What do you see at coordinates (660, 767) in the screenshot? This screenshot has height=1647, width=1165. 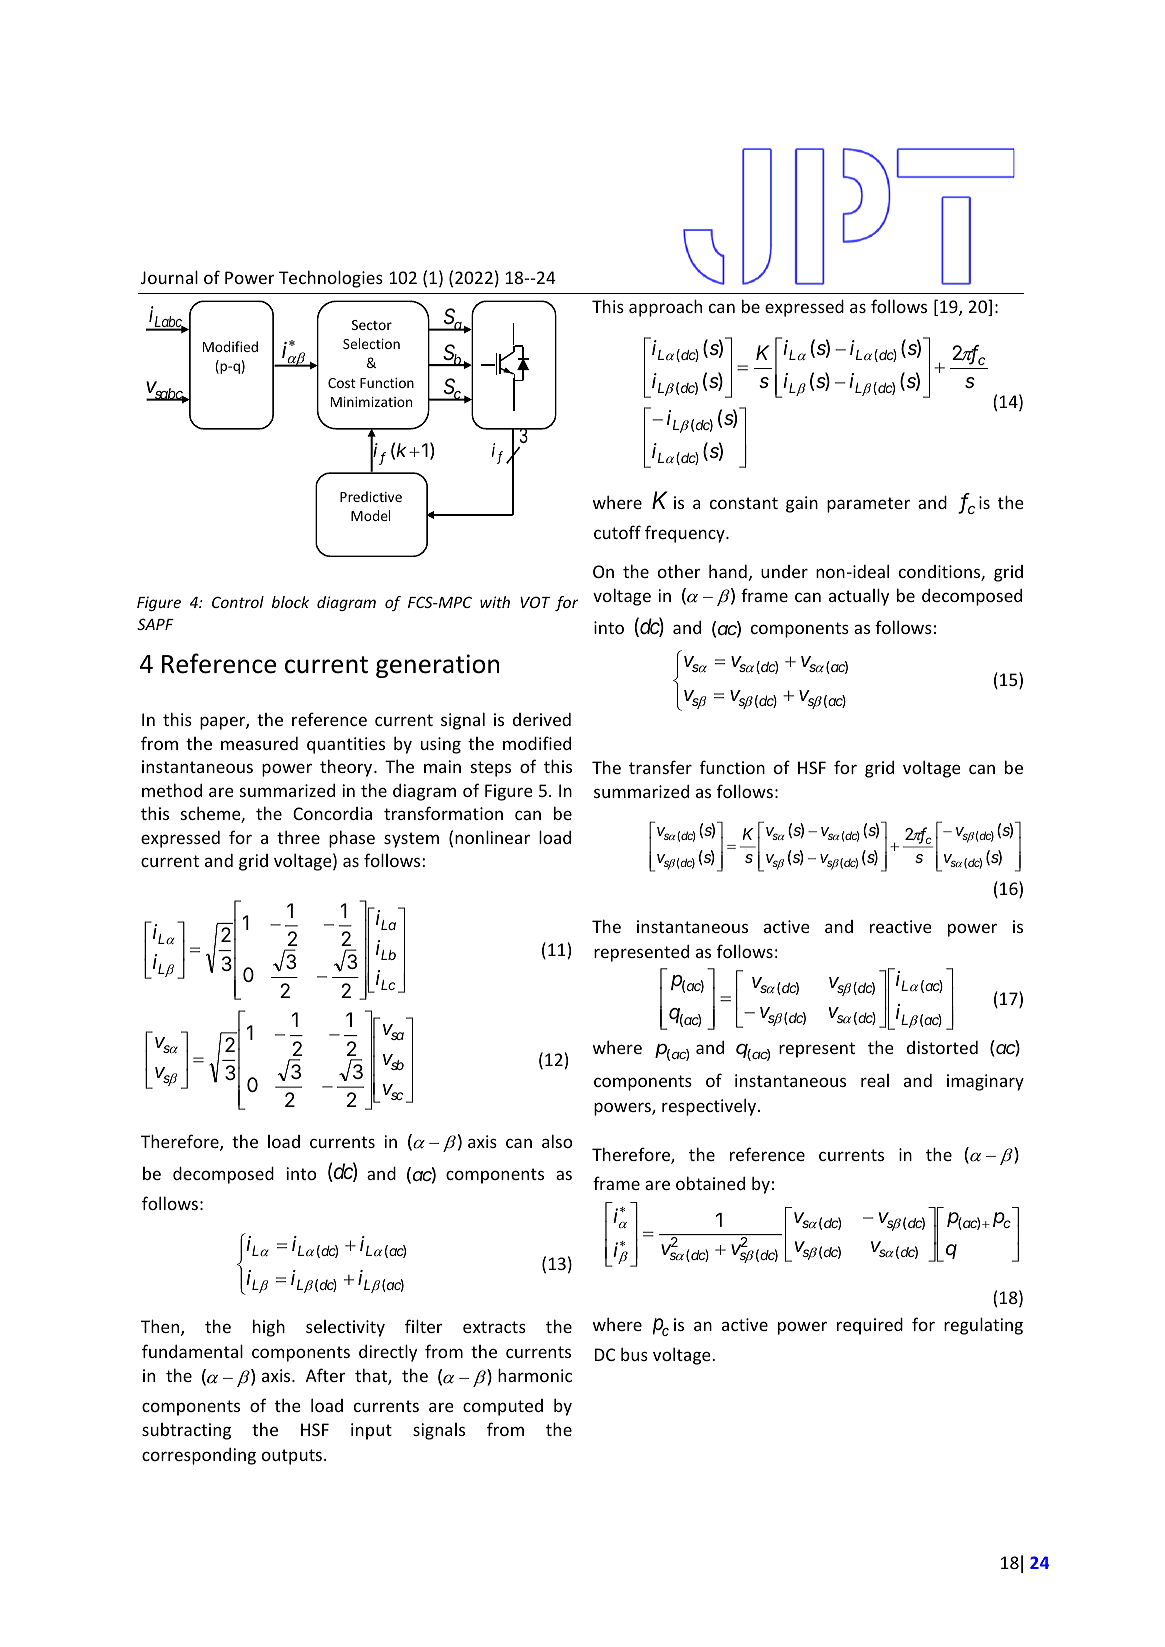 I see `transfer` at bounding box center [660, 767].
